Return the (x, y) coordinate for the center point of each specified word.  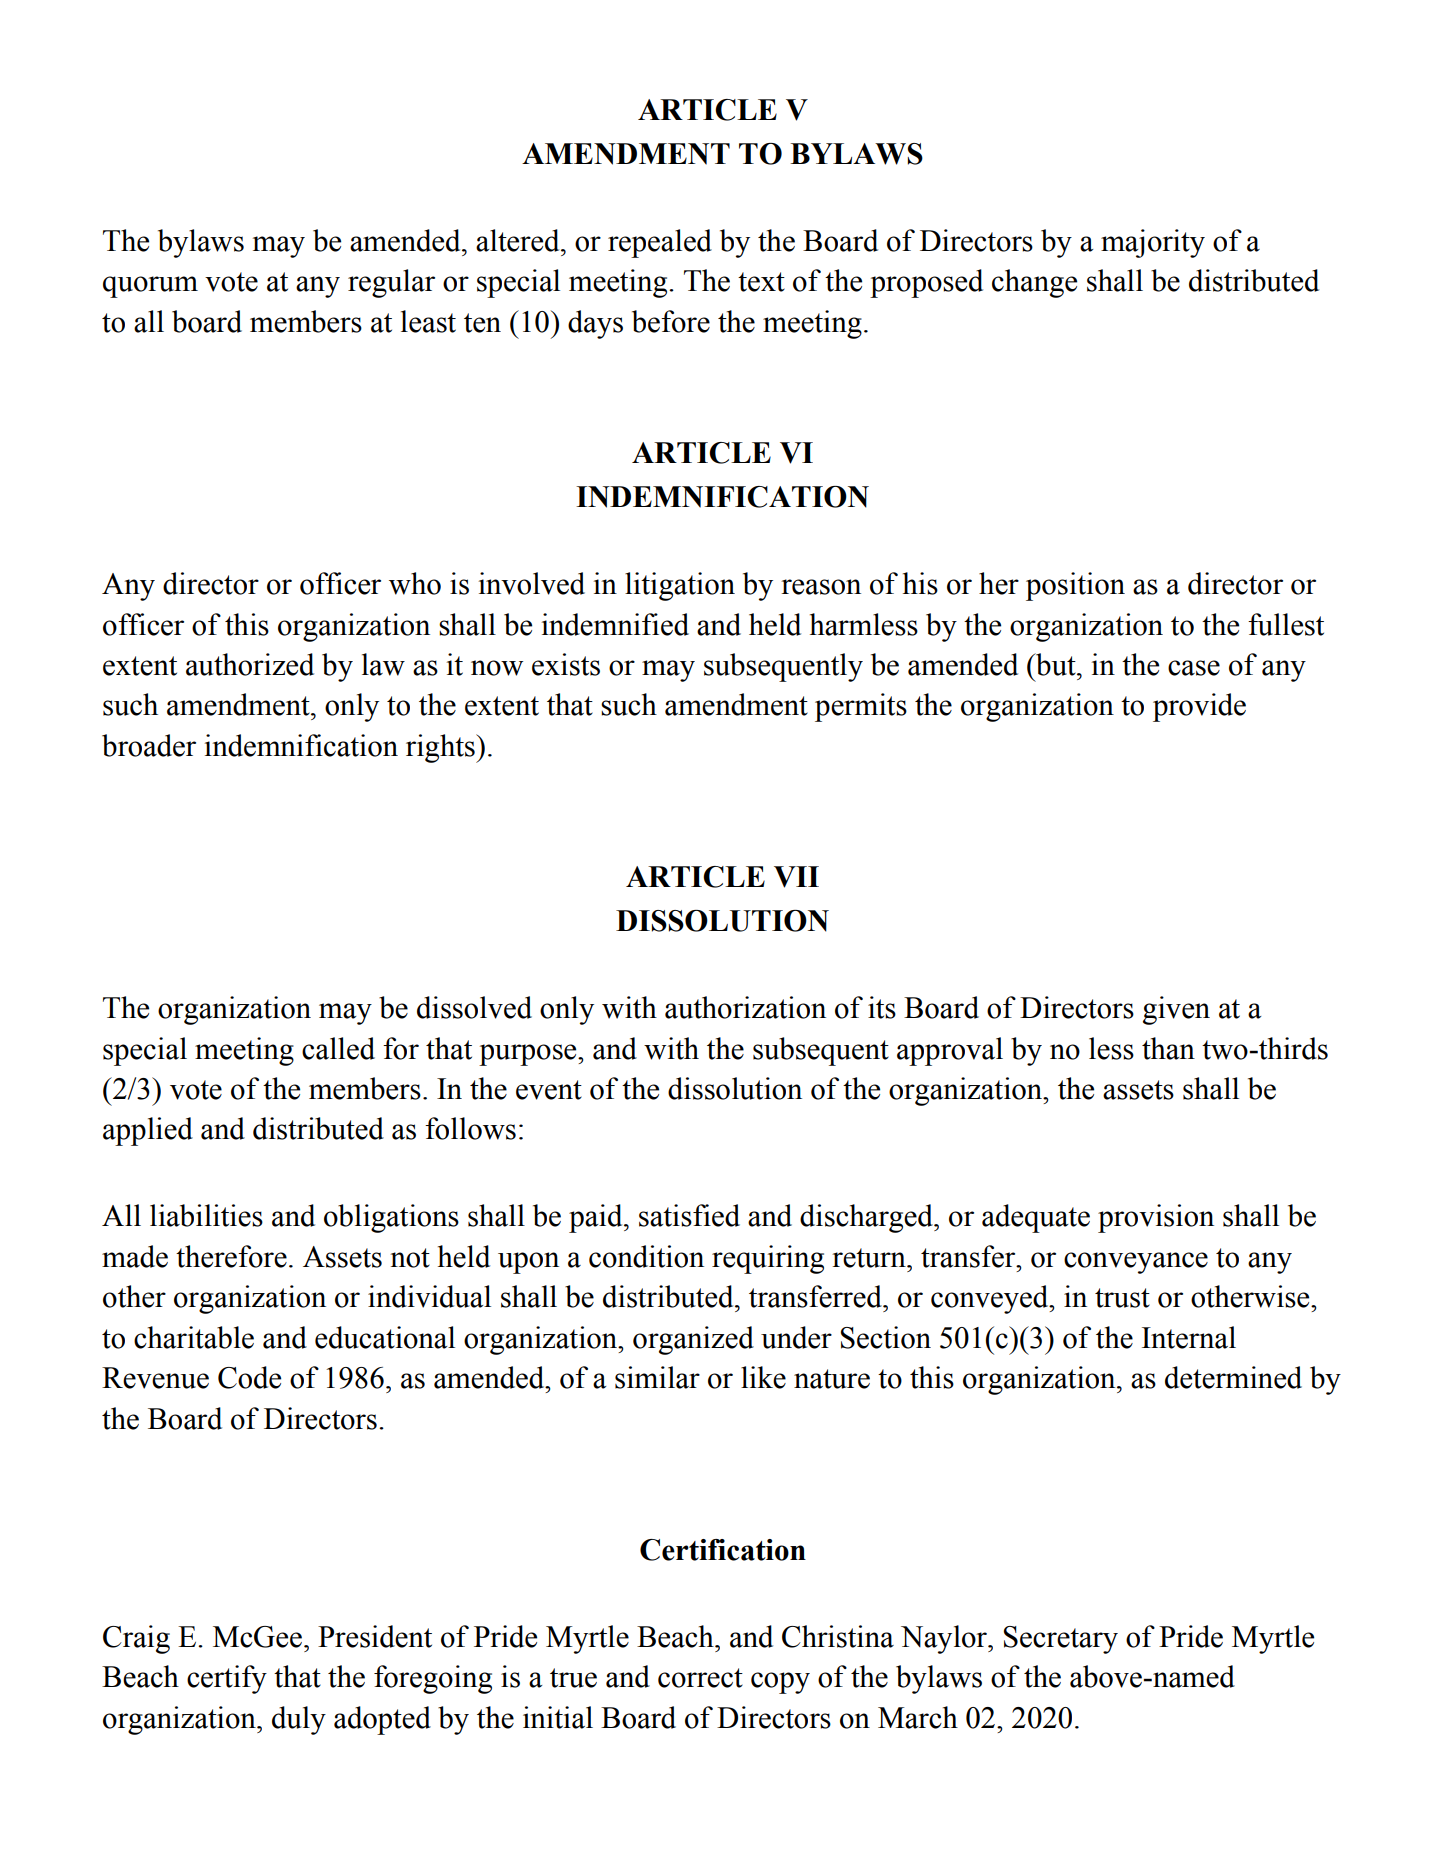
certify (227, 1679)
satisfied (689, 1215)
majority (1153, 243)
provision (1156, 1218)
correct (700, 1678)
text (761, 282)
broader (149, 745)
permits (861, 707)
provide (1199, 707)
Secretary (1061, 1640)
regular (391, 283)
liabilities (206, 1215)
